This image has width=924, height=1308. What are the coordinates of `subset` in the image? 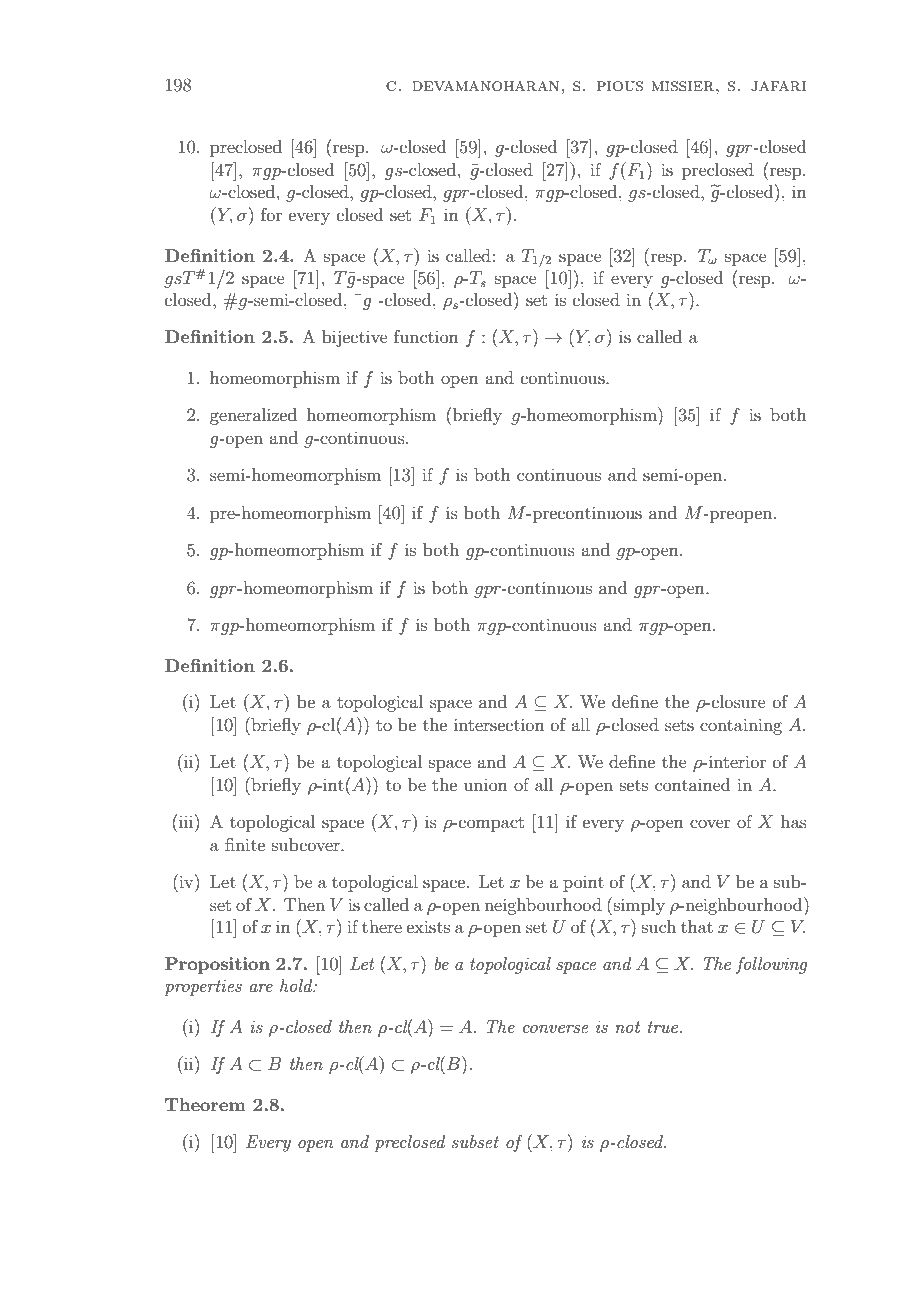 It's located at (475, 1141).
